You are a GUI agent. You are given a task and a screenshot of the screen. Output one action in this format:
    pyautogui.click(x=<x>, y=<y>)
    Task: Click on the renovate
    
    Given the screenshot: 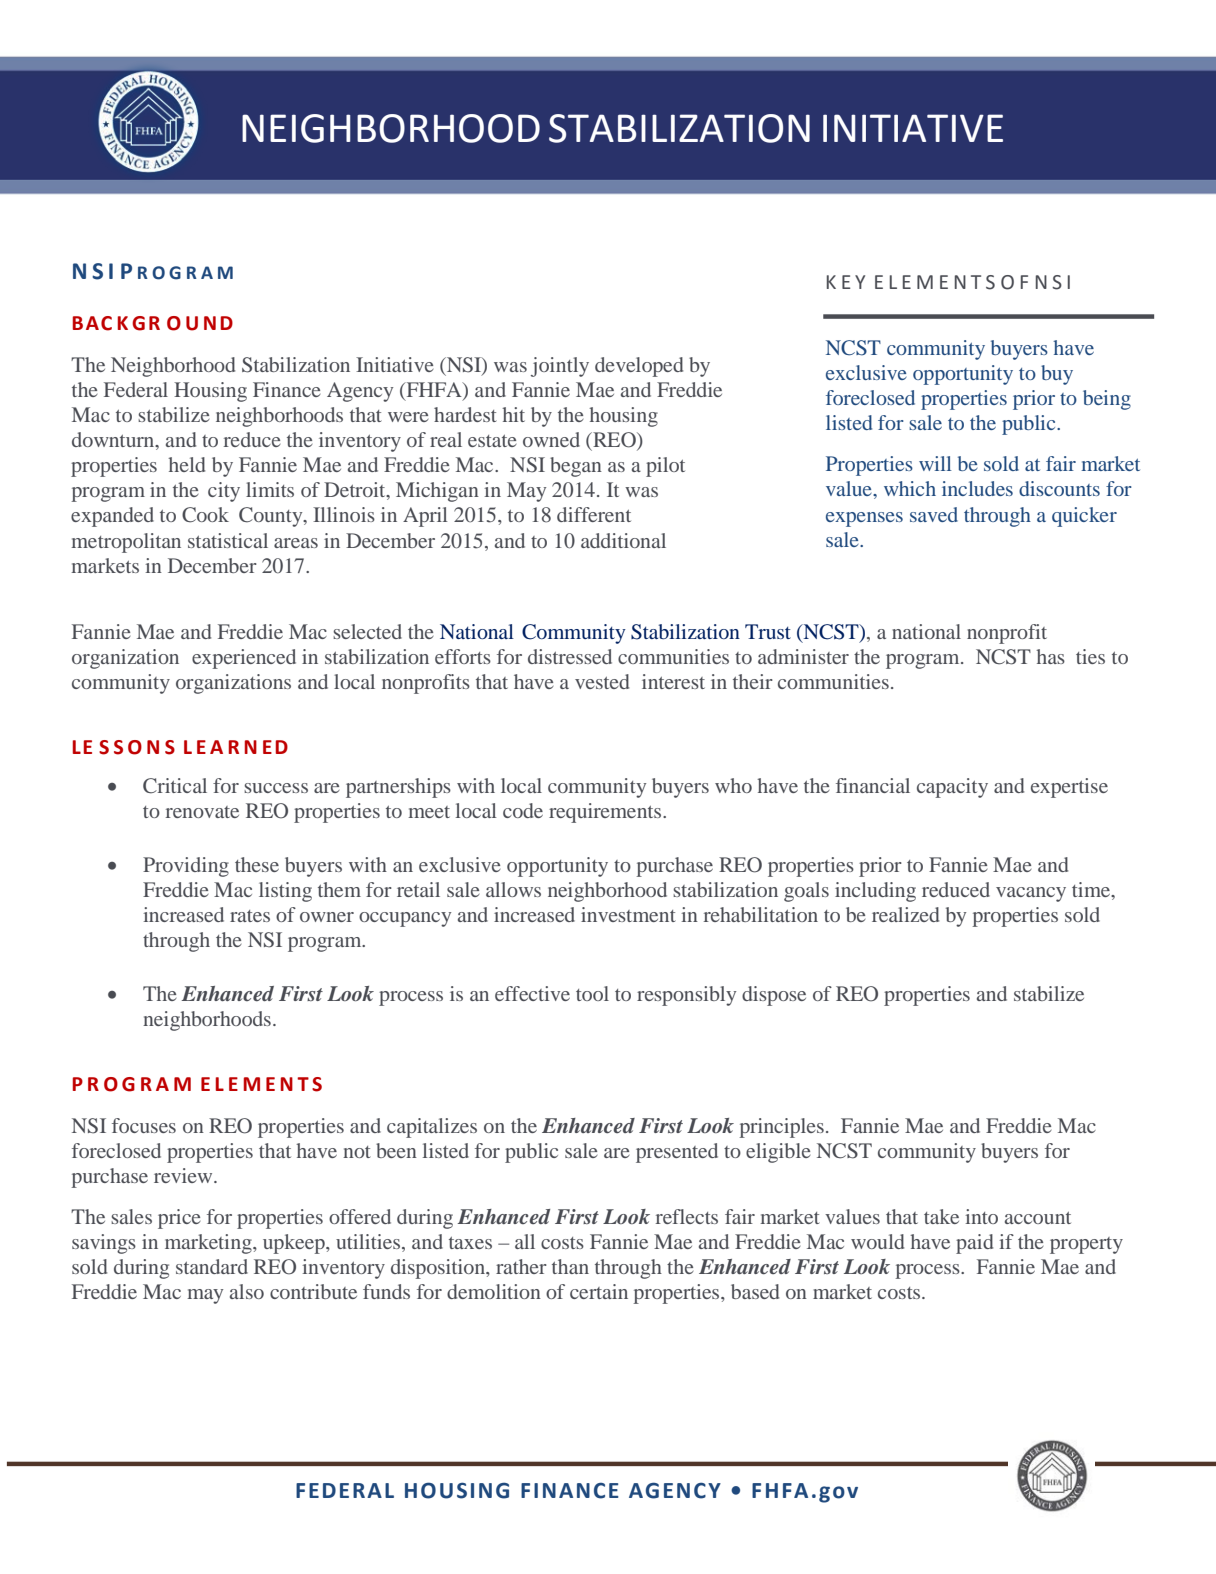 What is the action you would take?
    pyautogui.click(x=202, y=812)
